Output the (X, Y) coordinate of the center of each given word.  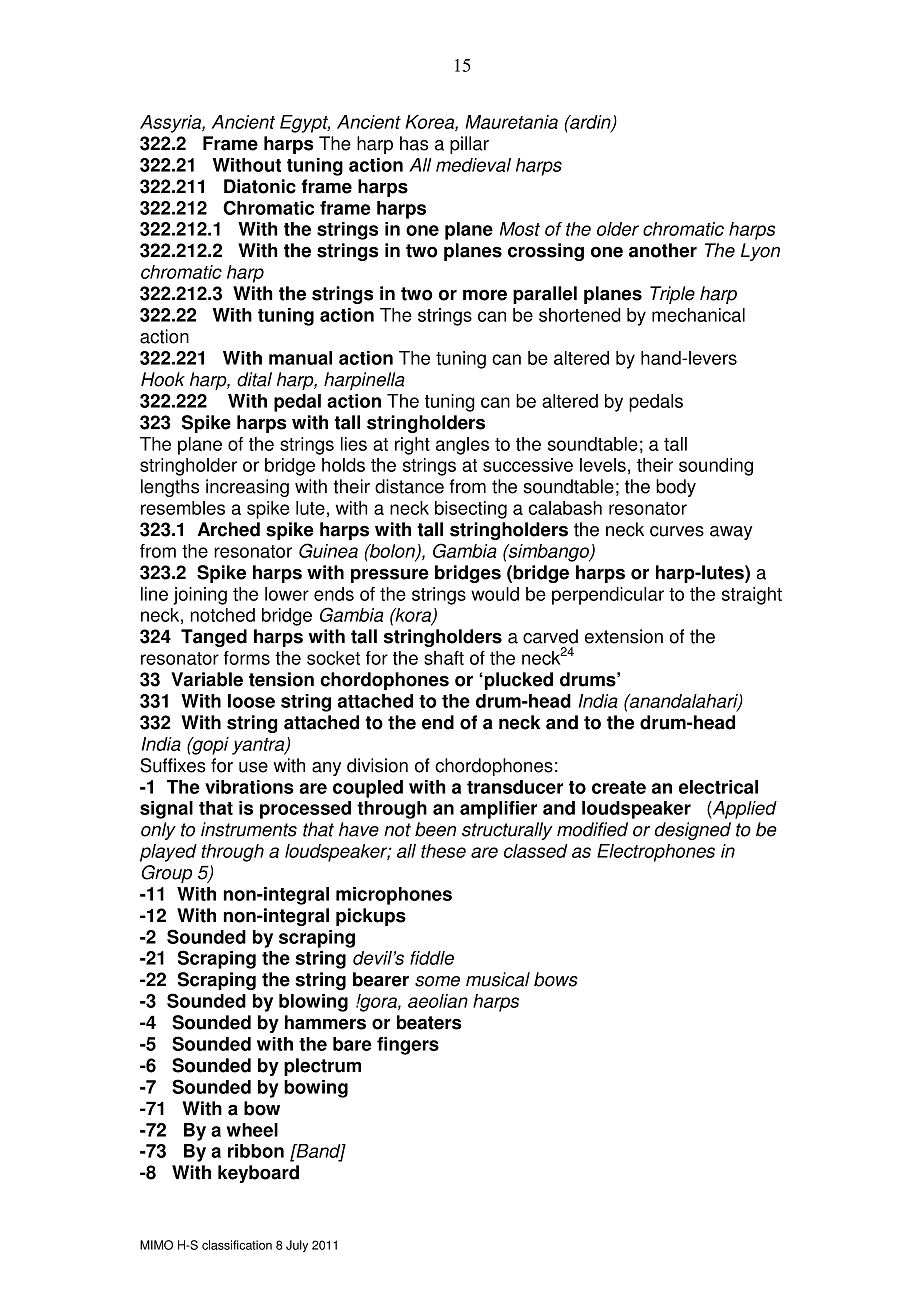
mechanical (698, 315)
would (495, 594)
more (485, 295)
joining (200, 596)
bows (556, 979)
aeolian (438, 1001)
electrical (718, 787)
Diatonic (260, 186)
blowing (313, 1003)
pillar (469, 145)
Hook (163, 379)
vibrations (249, 787)
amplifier (498, 810)
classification (237, 1245)
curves (677, 531)
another (663, 250)
